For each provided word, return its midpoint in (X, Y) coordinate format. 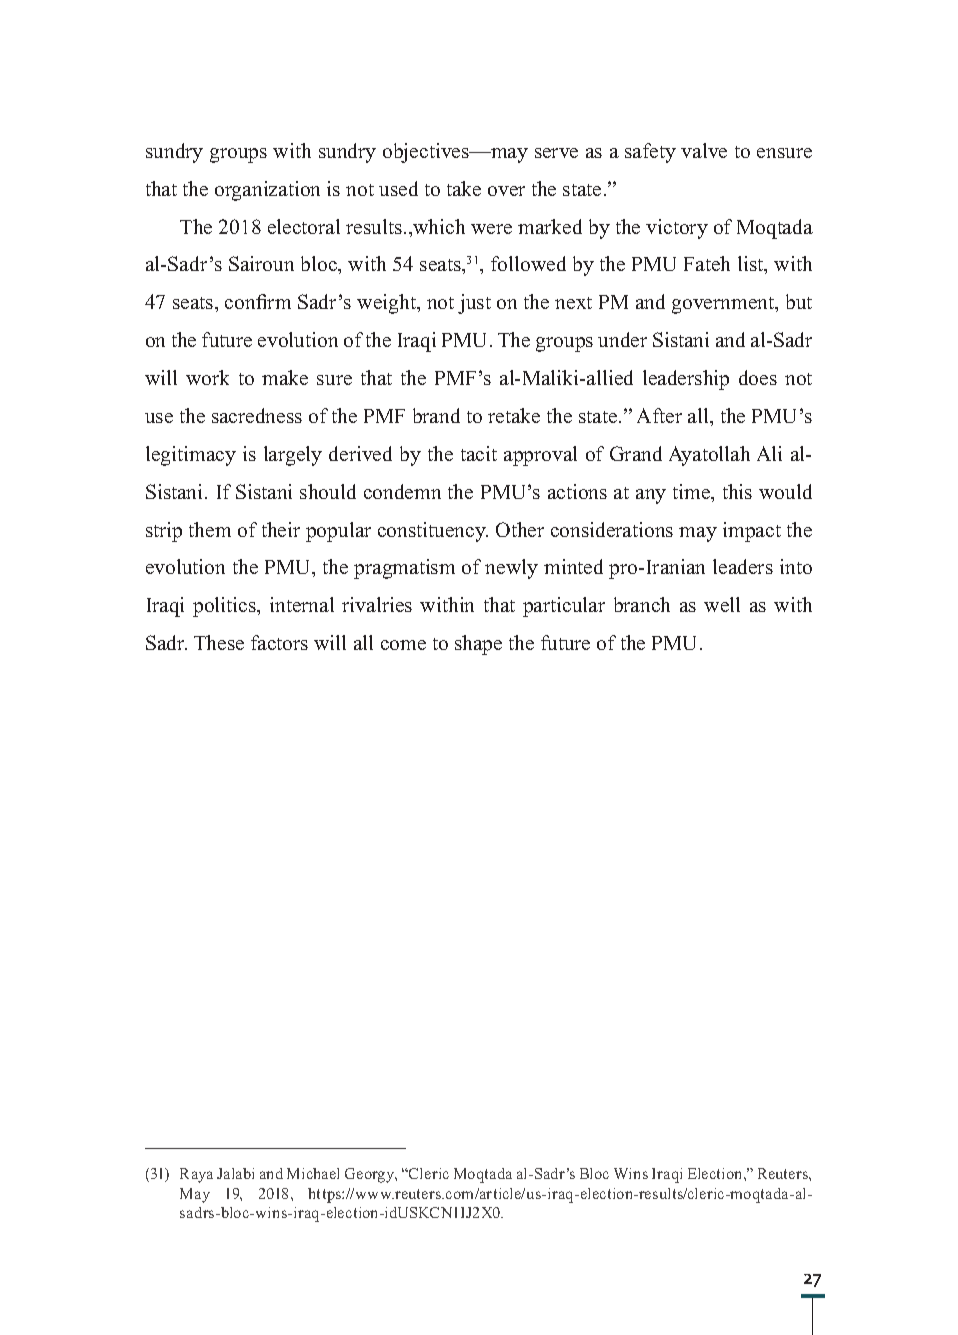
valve (704, 150)
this (737, 491)
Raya (196, 1175)
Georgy (371, 1175)
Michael (313, 1173)
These (219, 642)
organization (267, 191)
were (491, 229)
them (210, 529)
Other (520, 529)
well (722, 604)
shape (478, 645)
